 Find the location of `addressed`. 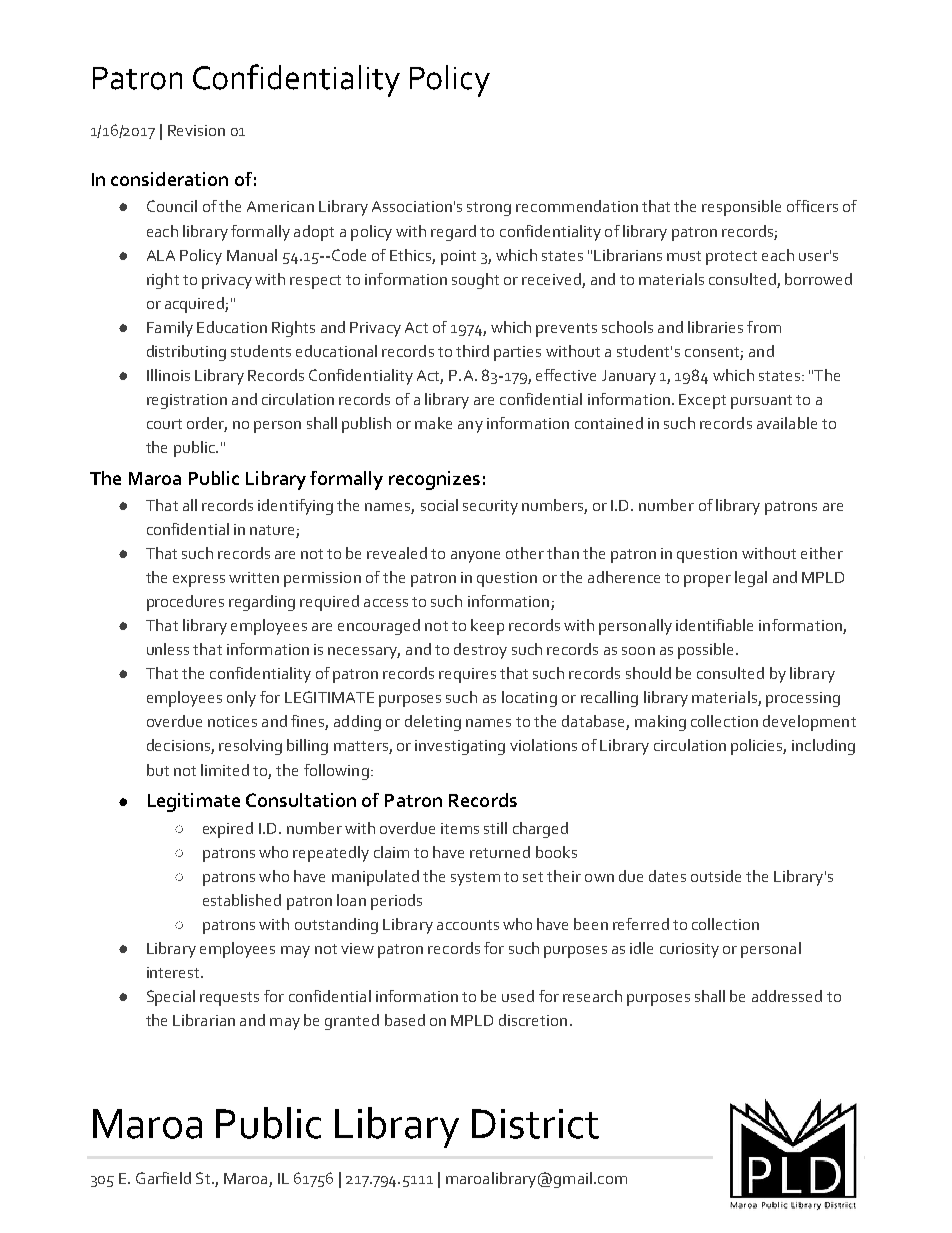

addressed is located at coordinates (787, 996).
